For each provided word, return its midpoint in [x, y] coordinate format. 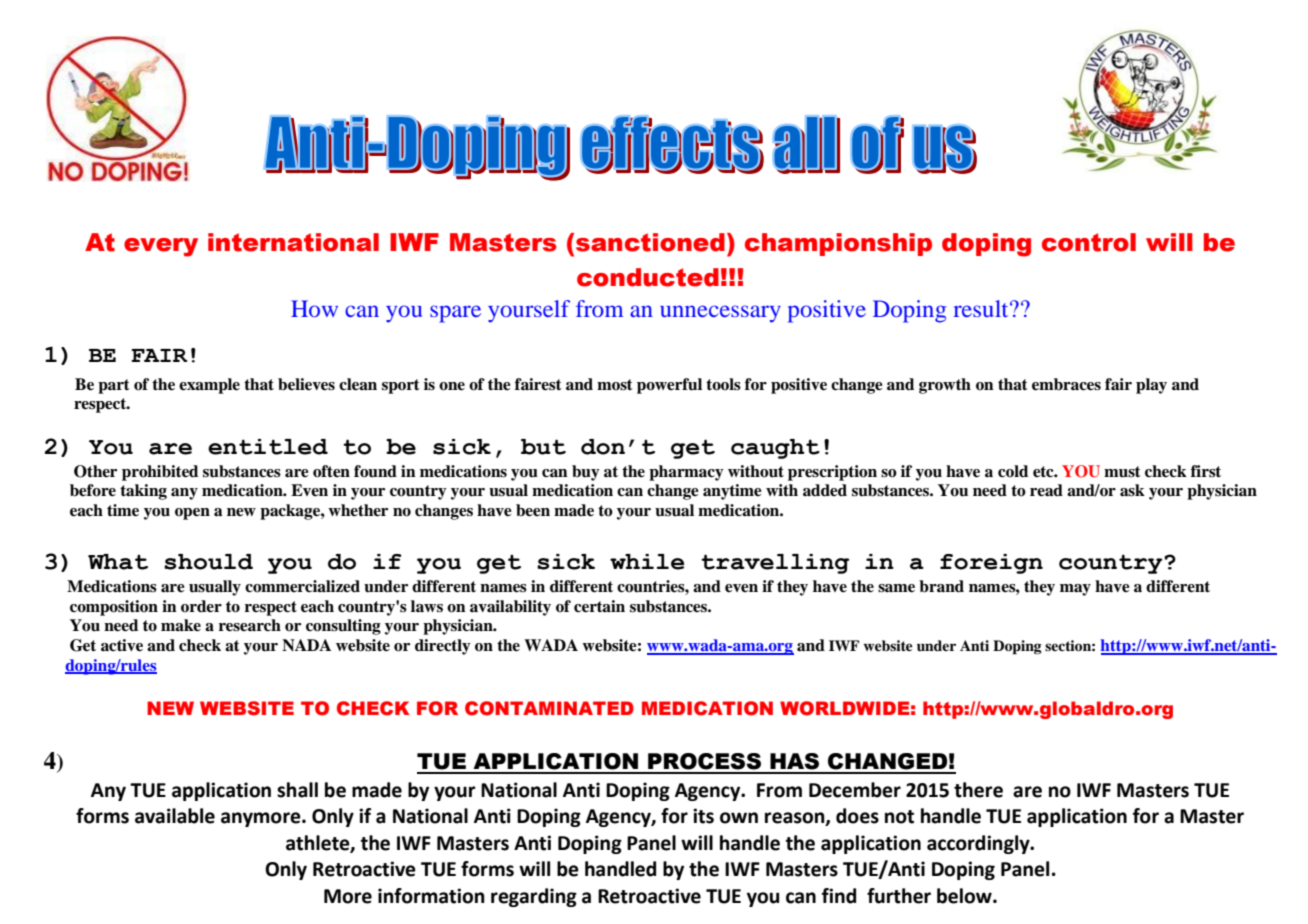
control [1089, 242]
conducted [648, 277]
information [431, 896]
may [1075, 590]
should [208, 562]
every [161, 247]
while [647, 562]
